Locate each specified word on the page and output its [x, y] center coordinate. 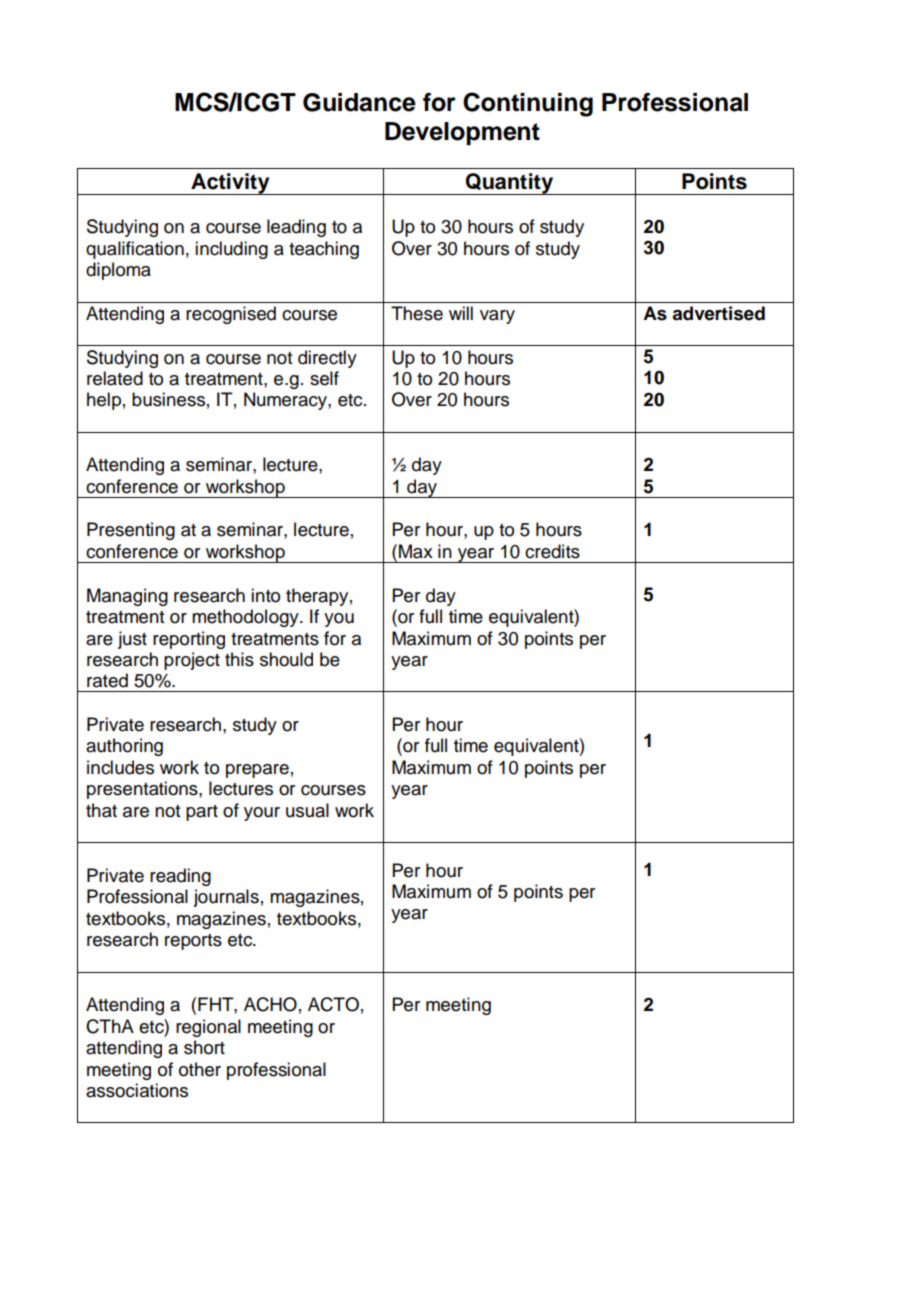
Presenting [131, 531]
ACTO [333, 1004]
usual [307, 810]
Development [462, 134]
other [200, 1069]
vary [497, 317]
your [262, 814]
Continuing [528, 104]
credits [552, 551]
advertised [718, 313]
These [417, 313]
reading [180, 877]
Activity [230, 184]
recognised [231, 315]
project [192, 661]
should [286, 659]
